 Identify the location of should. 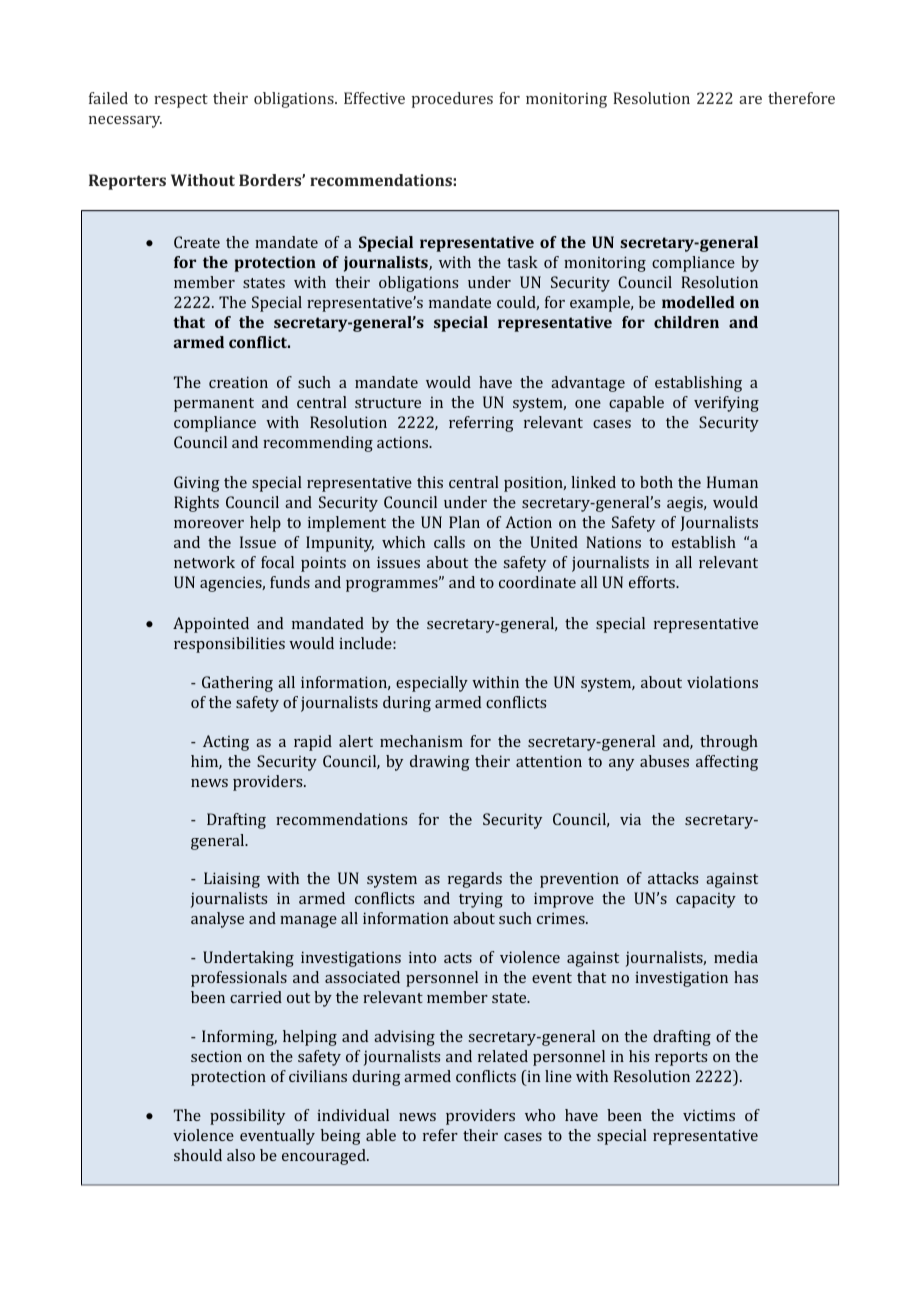
(198, 1155).
